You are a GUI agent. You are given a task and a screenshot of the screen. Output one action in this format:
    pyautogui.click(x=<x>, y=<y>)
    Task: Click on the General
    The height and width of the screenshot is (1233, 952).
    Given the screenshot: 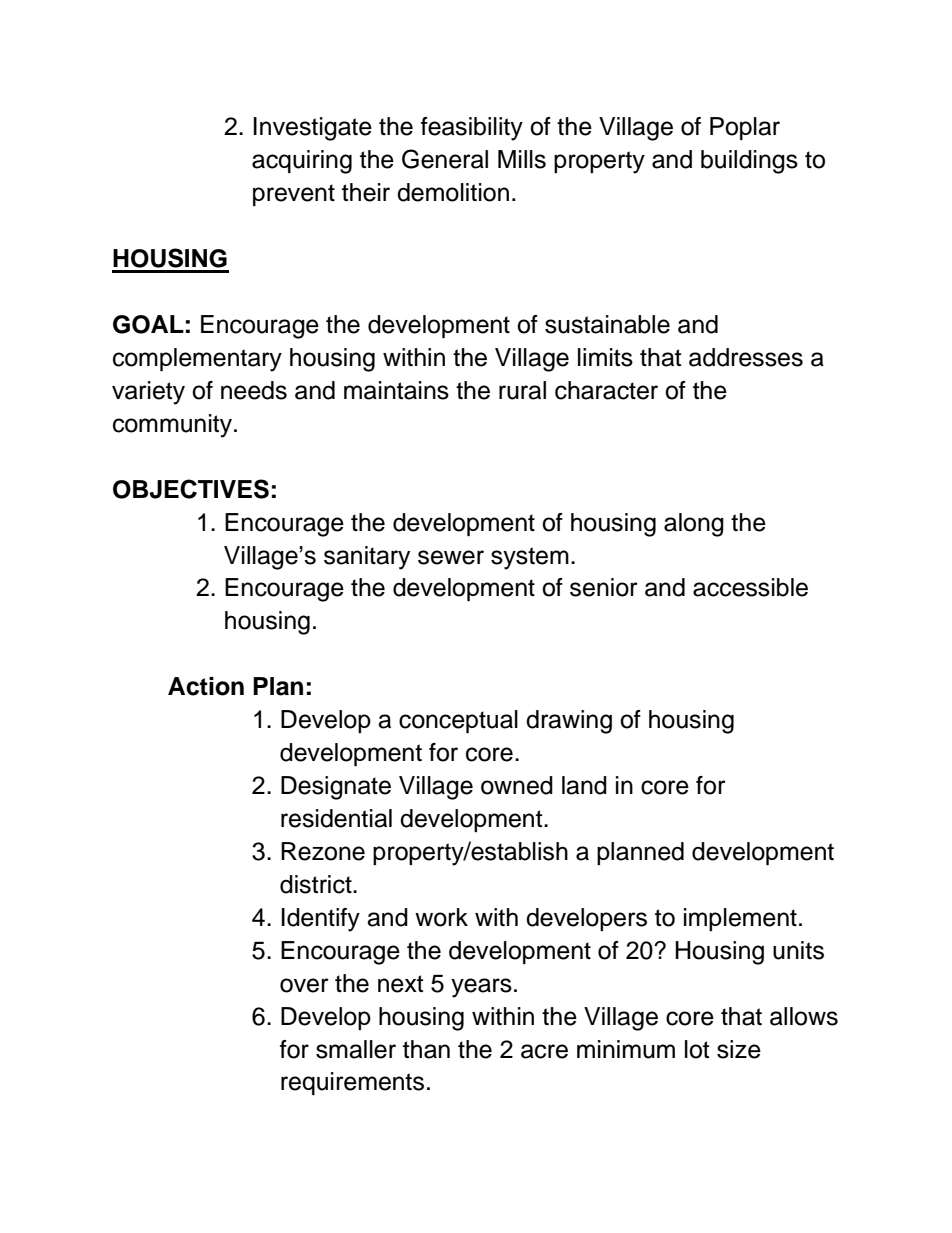 What is the action you would take?
    pyautogui.click(x=445, y=159)
